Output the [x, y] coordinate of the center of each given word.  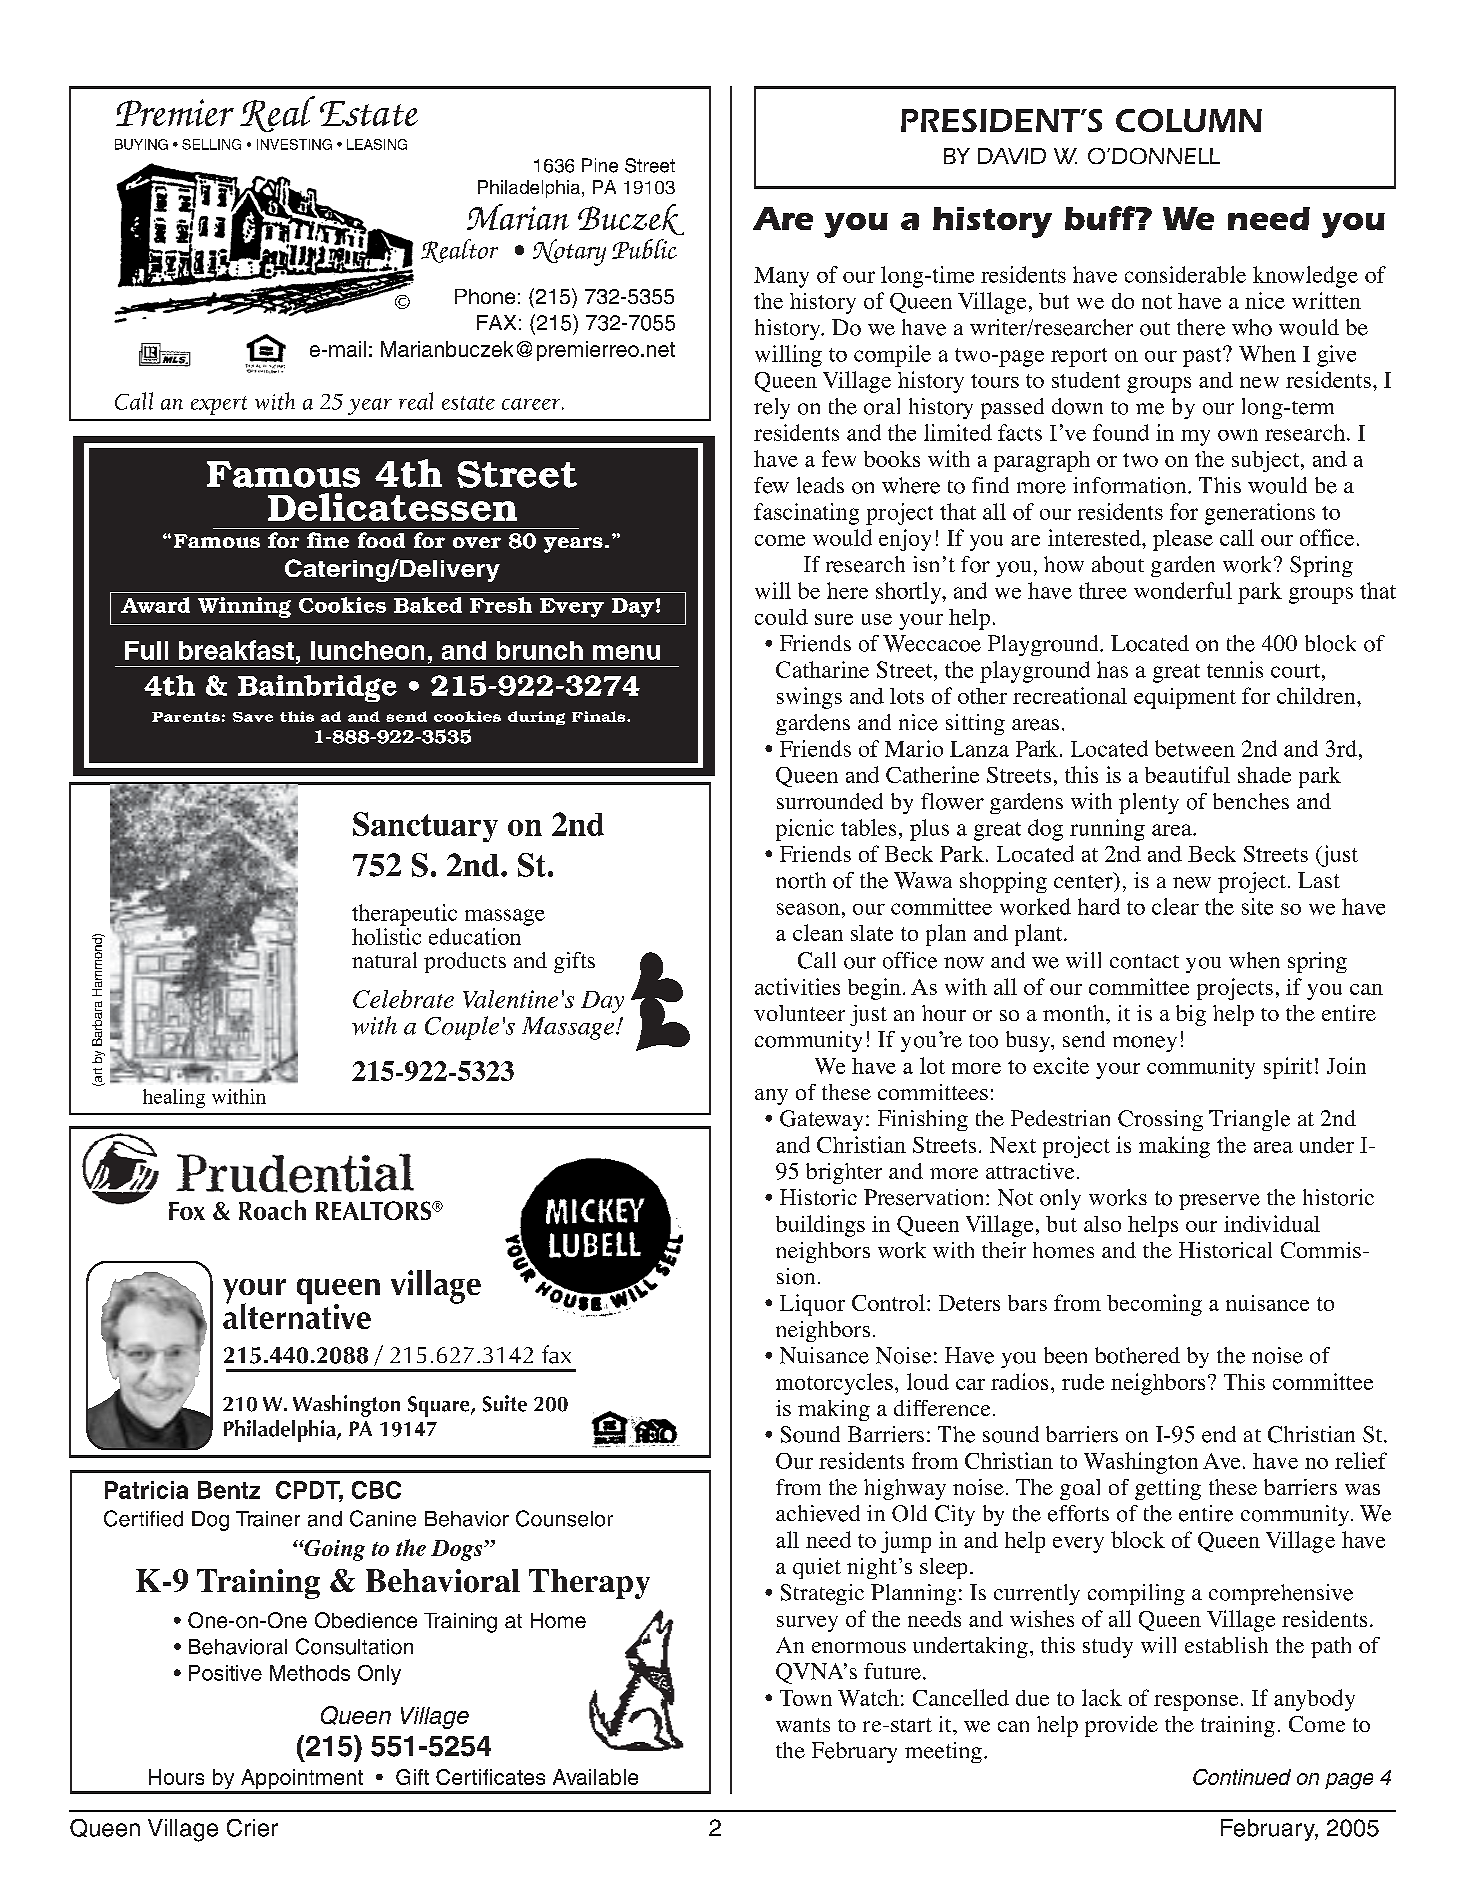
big [1191, 1015]
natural [384, 960]
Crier [252, 1828]
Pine [600, 165]
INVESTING [294, 144]
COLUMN [1189, 120]
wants [803, 1725]
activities [797, 986]
